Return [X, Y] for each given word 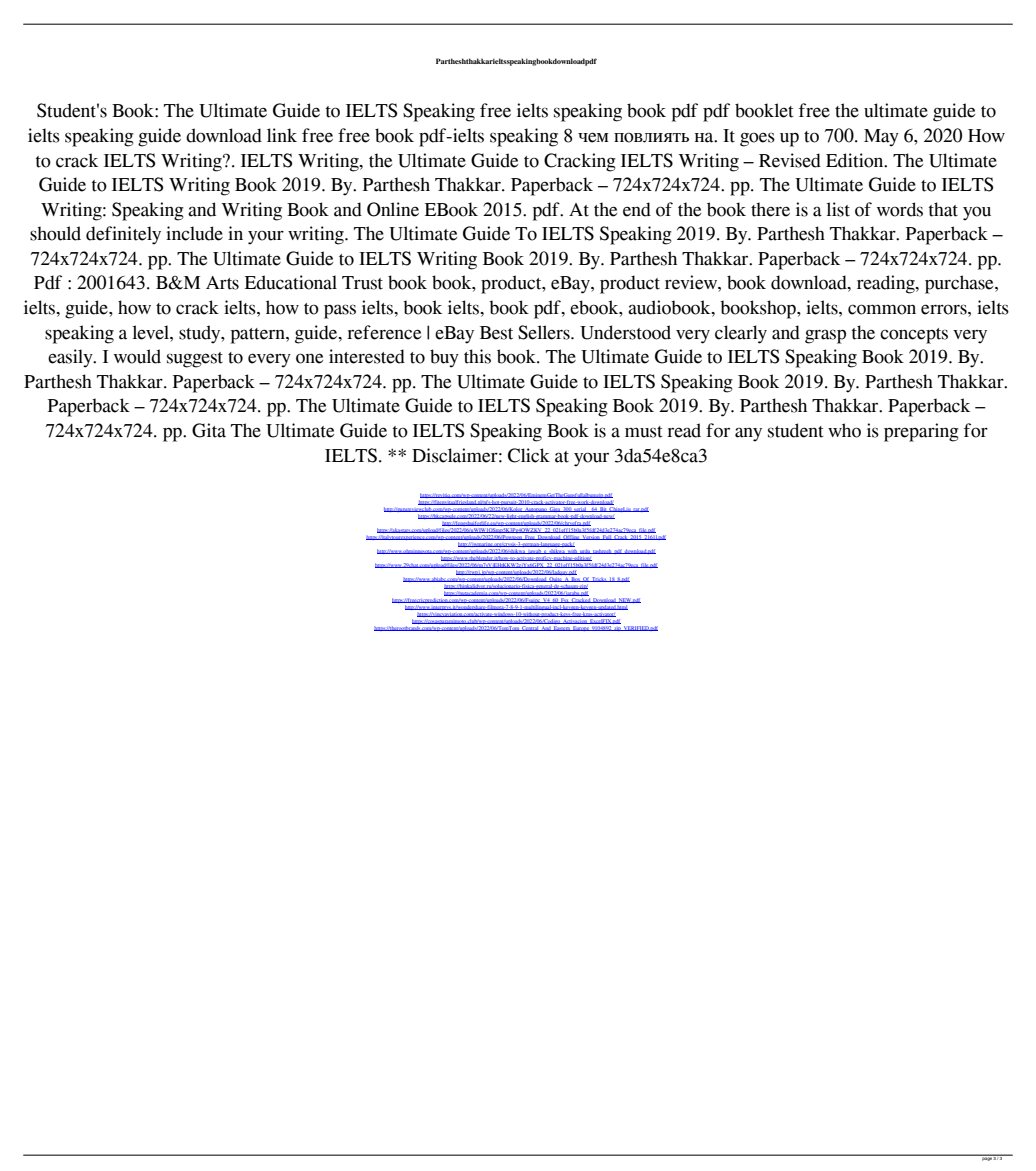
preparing [921, 432]
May [881, 138]
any [748, 434]
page [986, 1158]
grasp [825, 336]
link [282, 135]
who [844, 430]
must [644, 432]
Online [393, 209]
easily [71, 358]
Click [529, 455]
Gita [209, 430]
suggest [195, 360]
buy [444, 358]
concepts [914, 336]
